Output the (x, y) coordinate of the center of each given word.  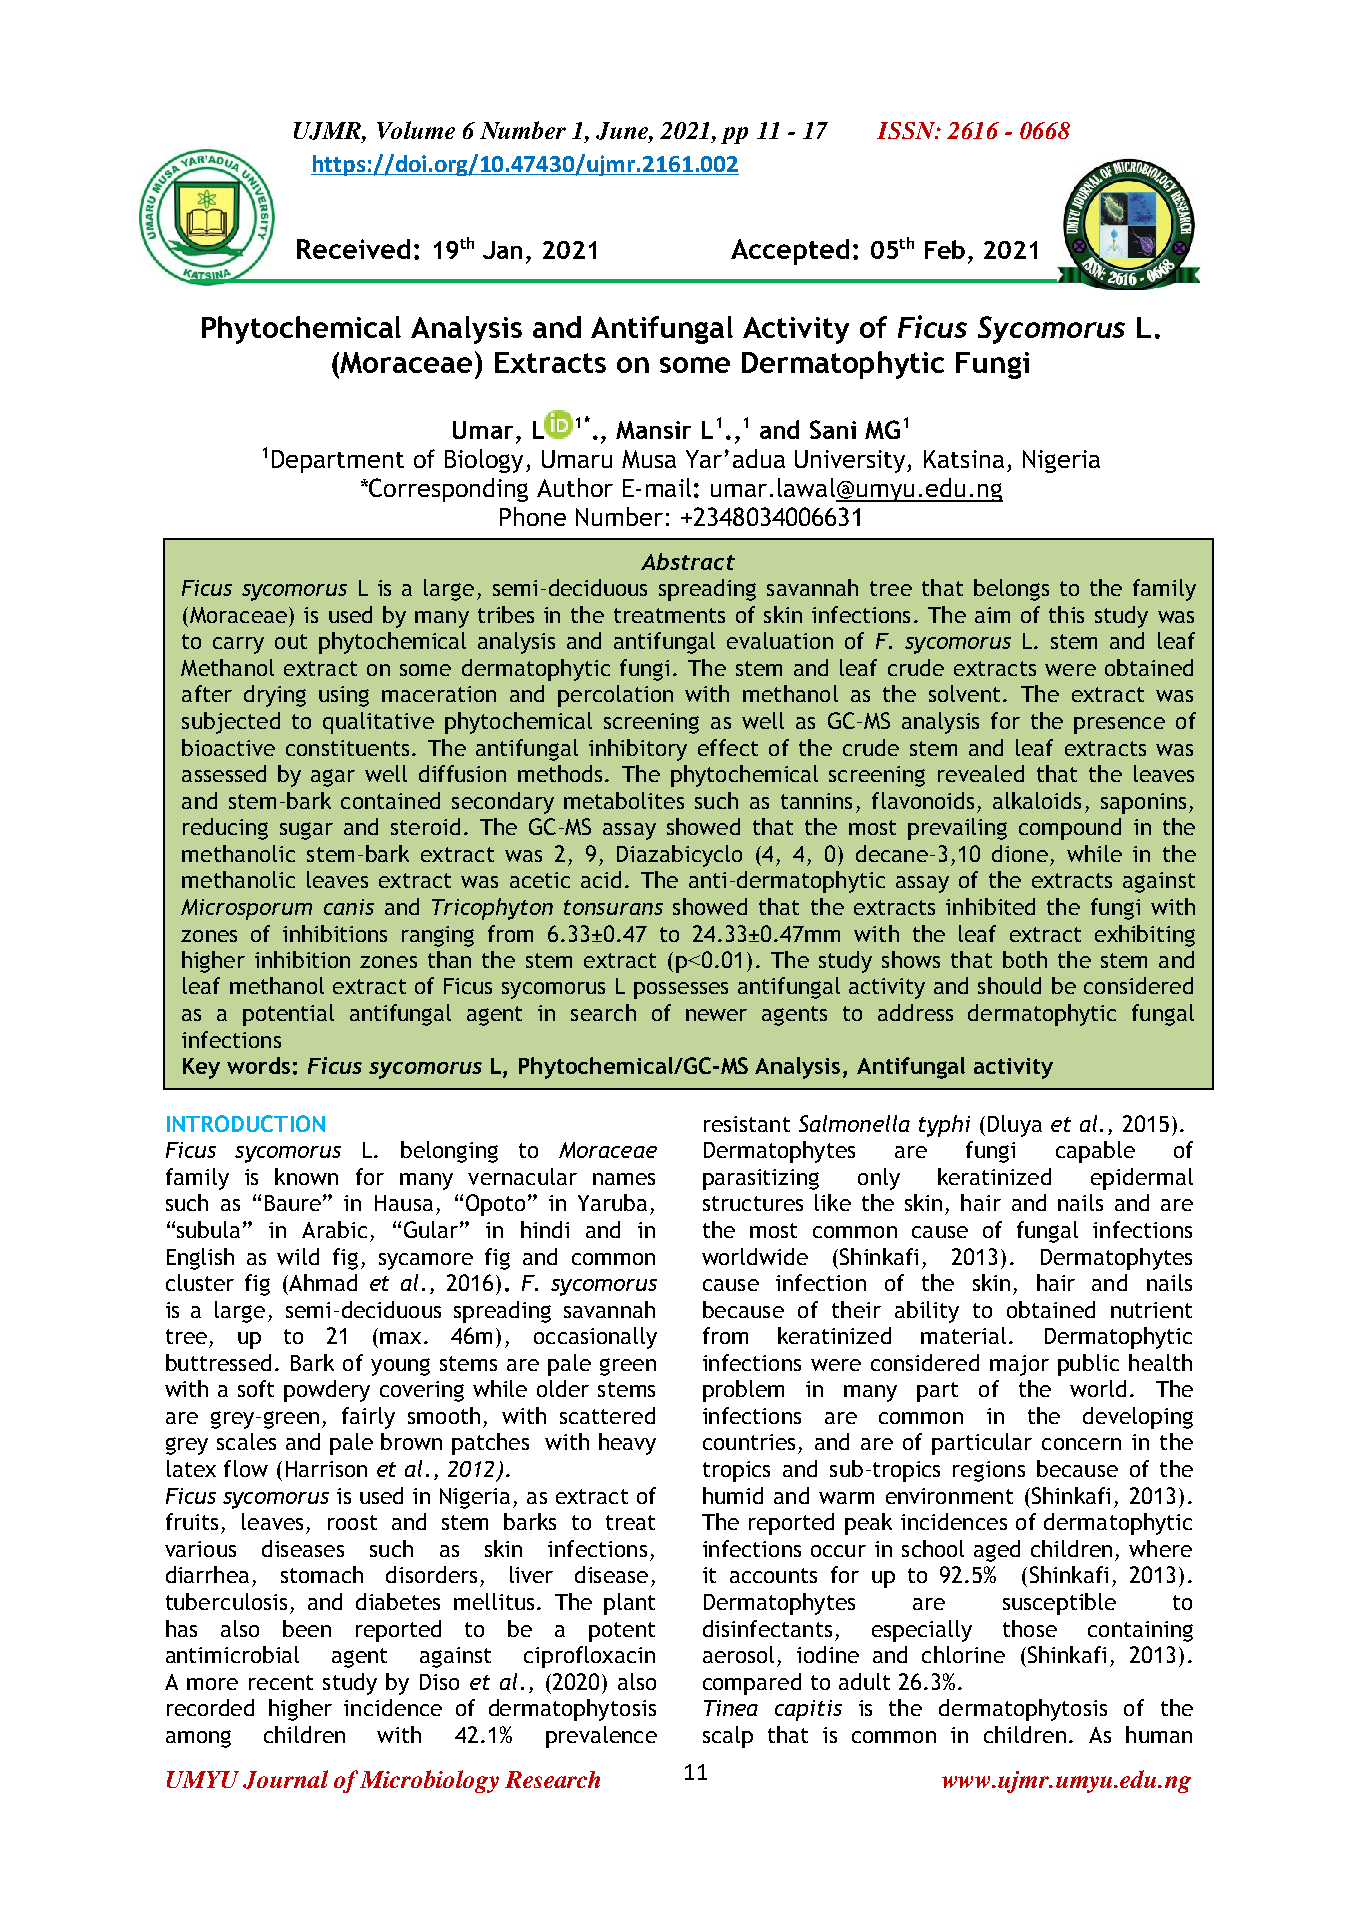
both (1025, 959)
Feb (945, 249)
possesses (681, 990)
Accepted (790, 252)
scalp (728, 1737)
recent (281, 1682)
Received (353, 249)
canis (349, 907)
